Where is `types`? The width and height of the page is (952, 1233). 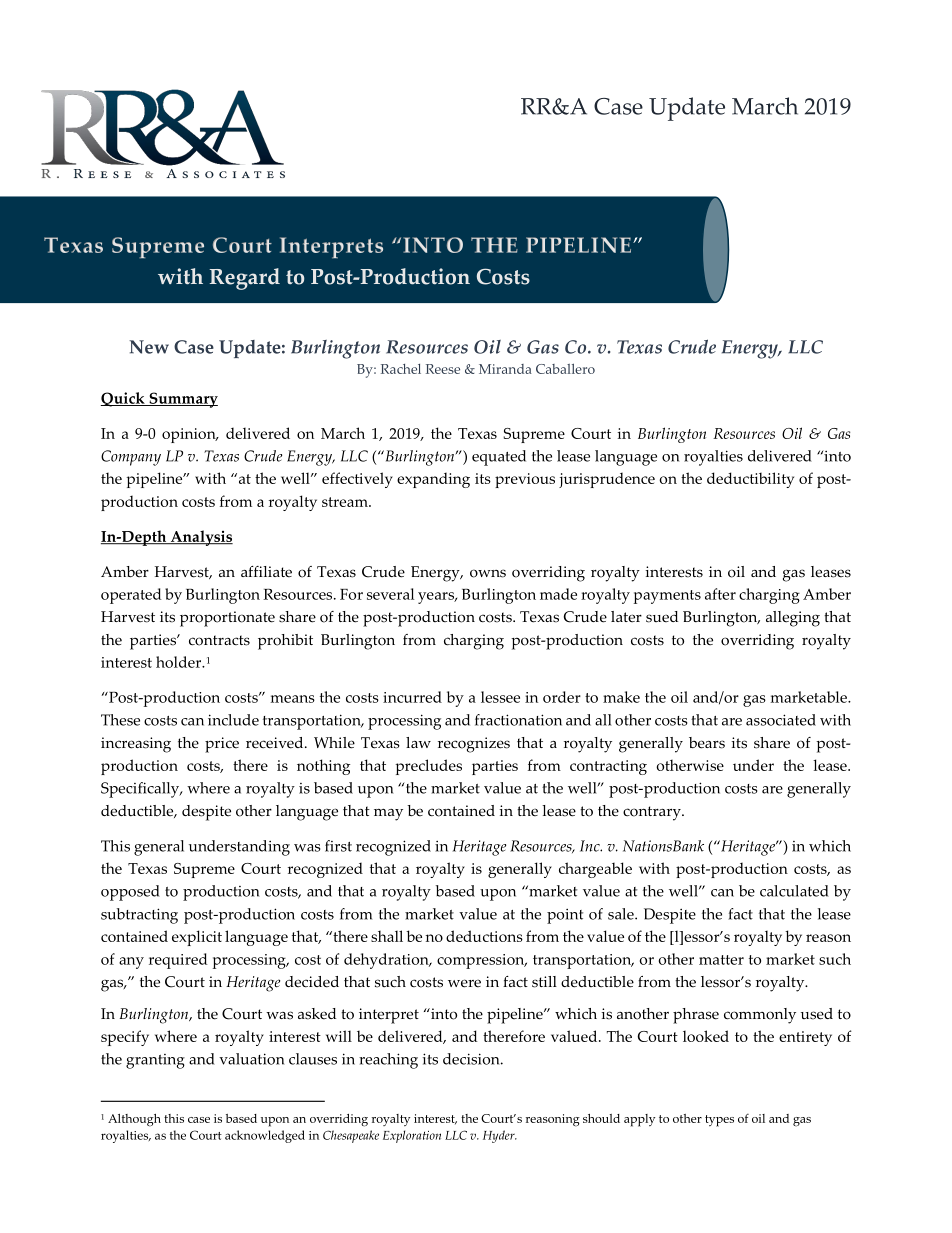 types is located at coordinates (719, 1121).
